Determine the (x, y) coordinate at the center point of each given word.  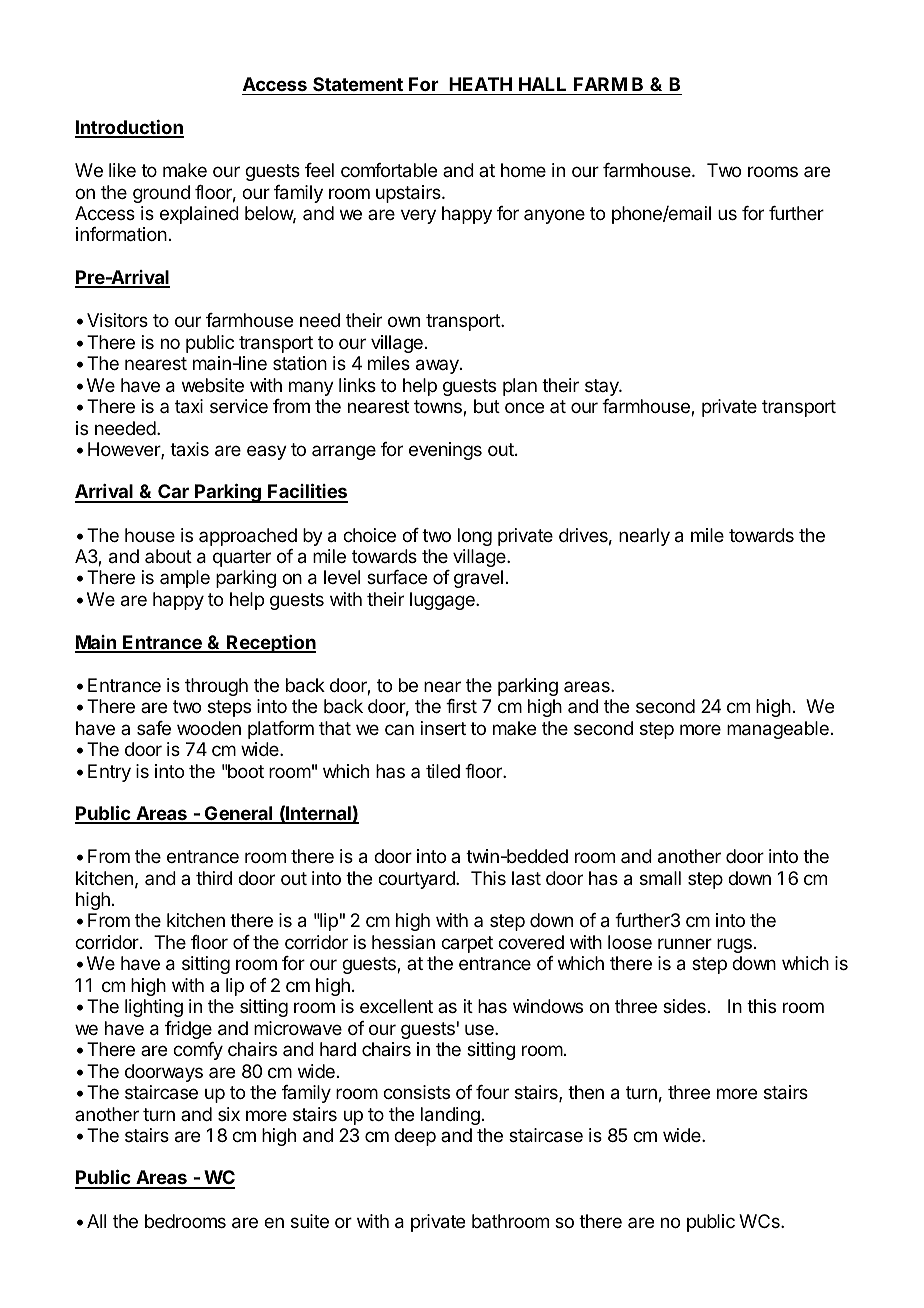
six (229, 1114)
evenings (445, 451)
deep (415, 1137)
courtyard (417, 880)
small (660, 878)
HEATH (480, 84)
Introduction (129, 128)
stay (603, 387)
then (586, 1092)
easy (267, 452)
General (239, 814)
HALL (542, 84)
